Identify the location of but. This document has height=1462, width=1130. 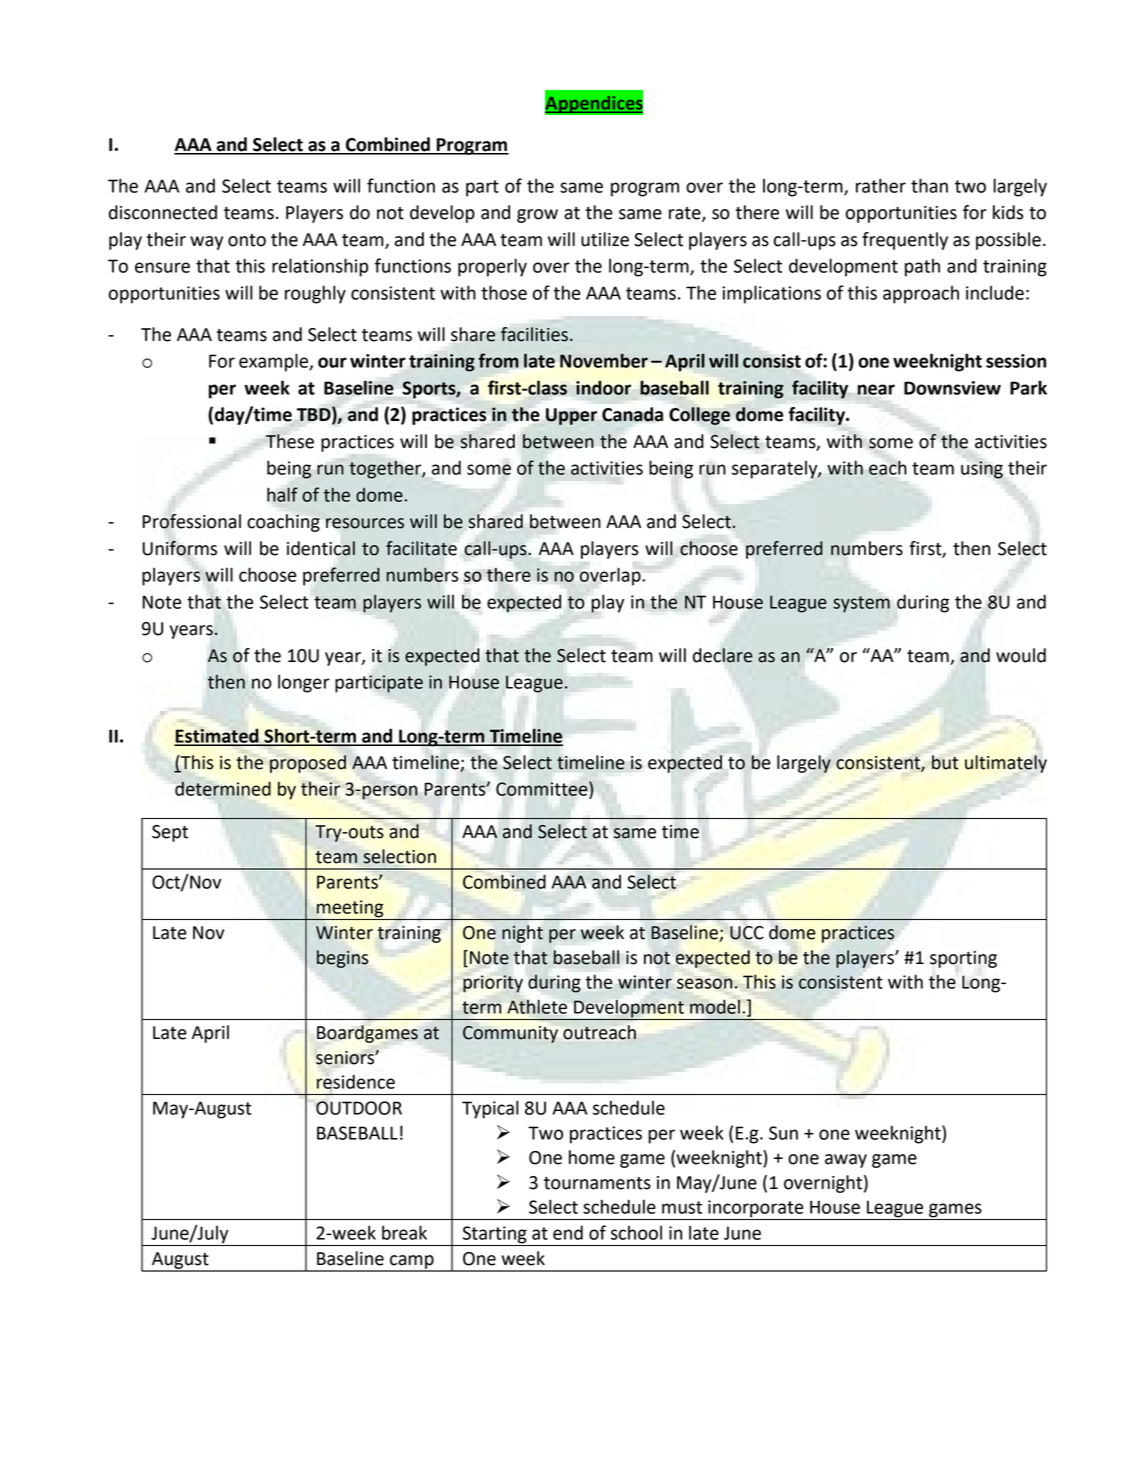
(945, 762).
